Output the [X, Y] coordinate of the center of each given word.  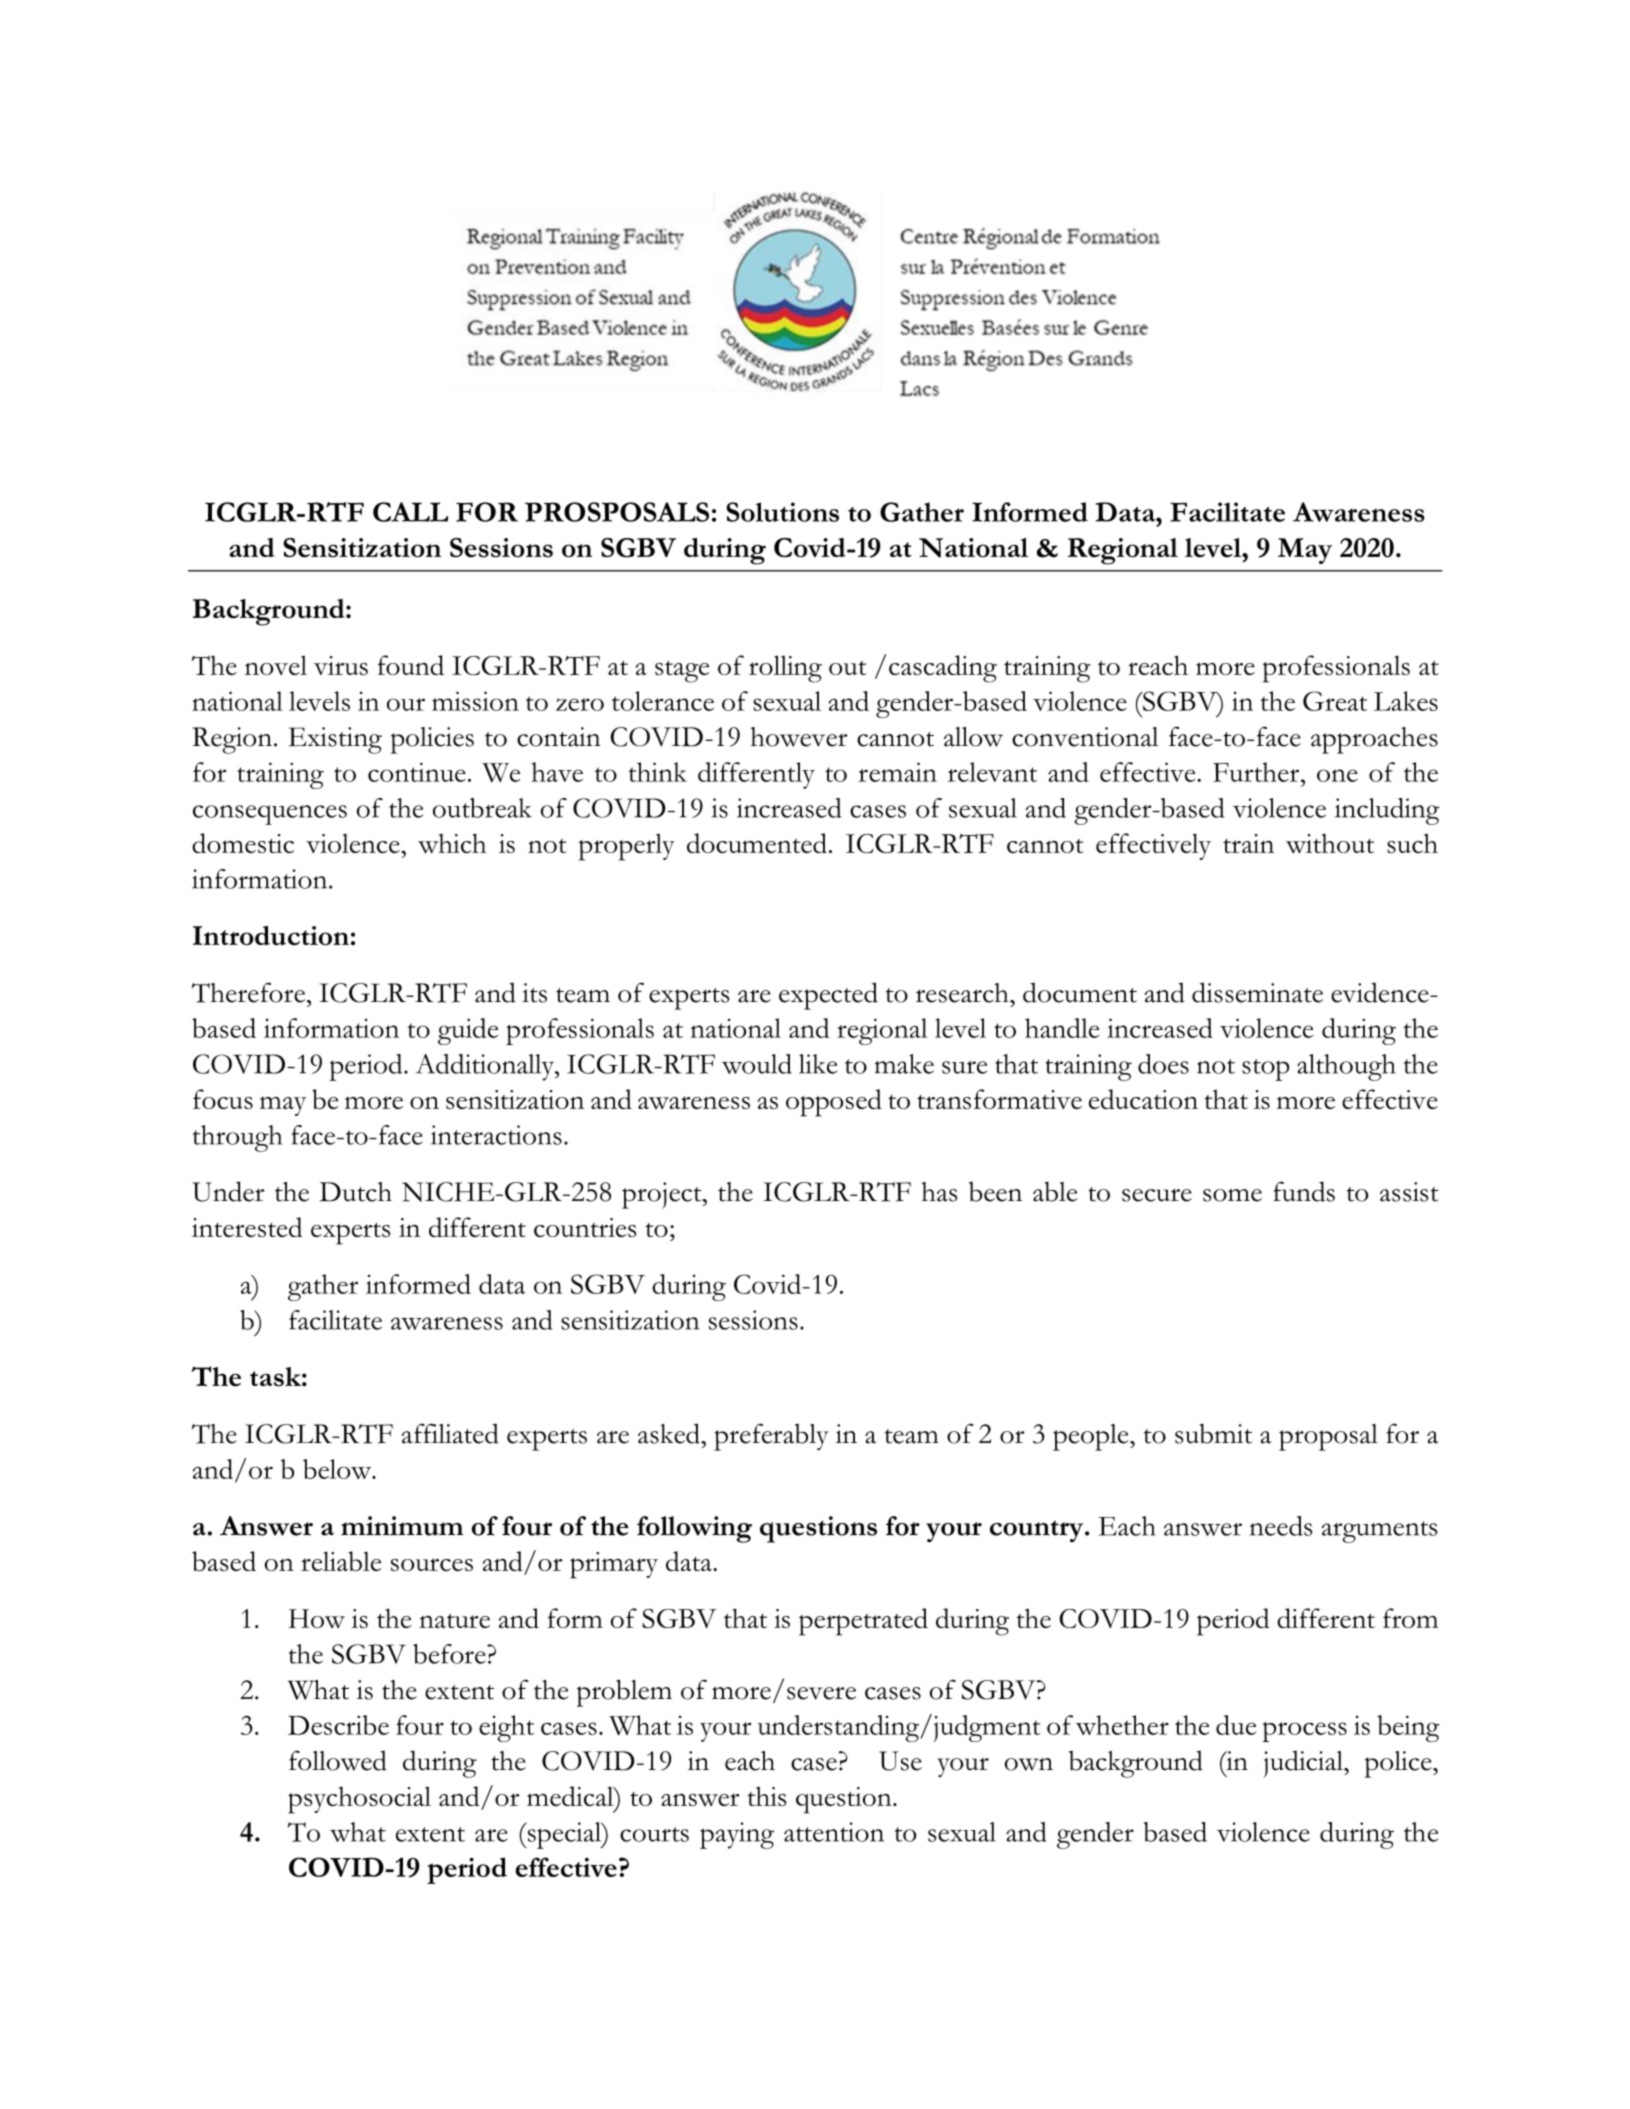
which [452, 843]
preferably [771, 1437]
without [1330, 843]
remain [897, 772]
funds [1304, 1191]
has [939, 1192]
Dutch [356, 1192]
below [338, 1469]
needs [1281, 1526]
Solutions [782, 512]
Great [1335, 701]
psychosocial [359, 1800]
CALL [410, 512]
